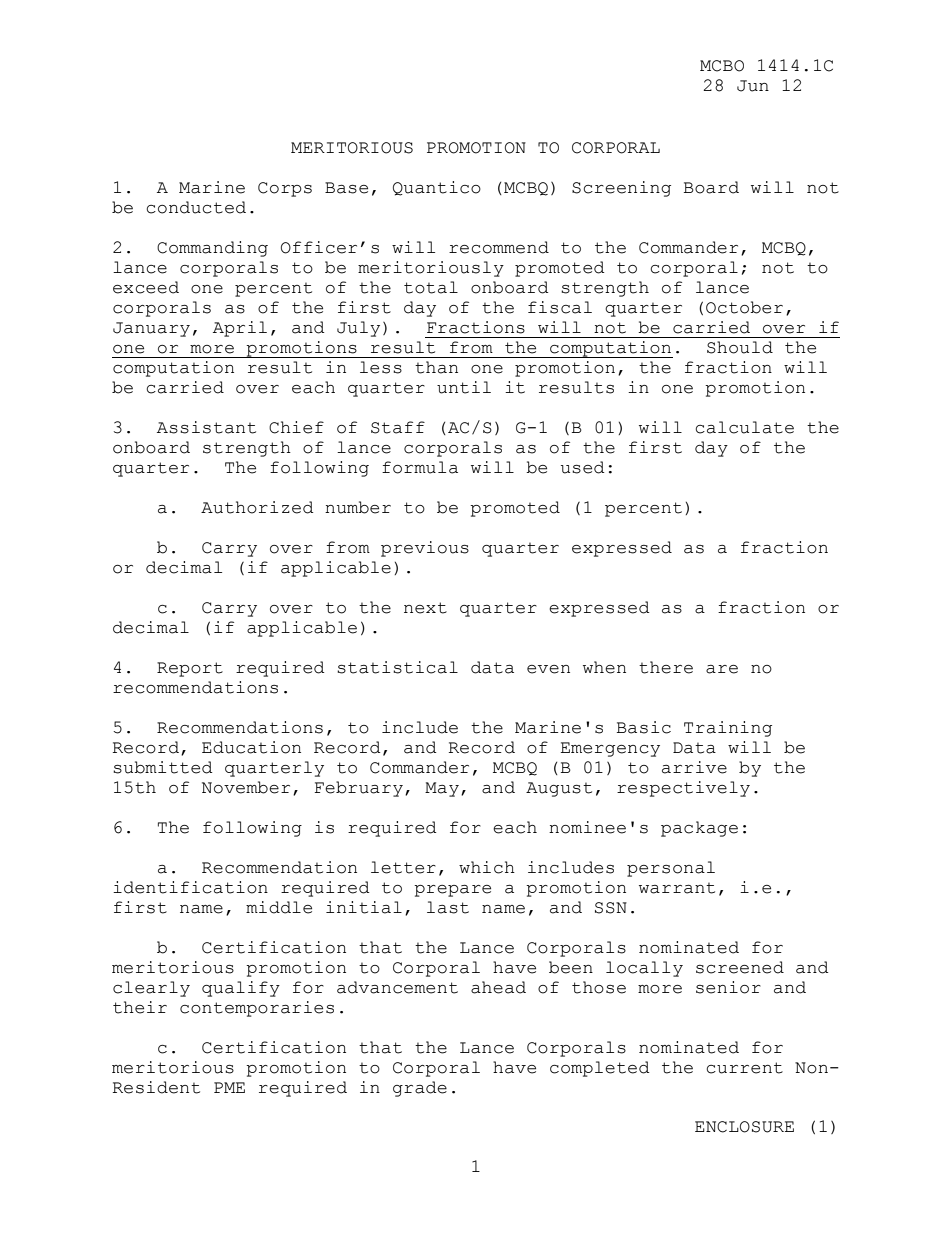 The image size is (952, 1233). Describe the element at coordinates (420, 1089) in the screenshot. I see `grade` at that location.
